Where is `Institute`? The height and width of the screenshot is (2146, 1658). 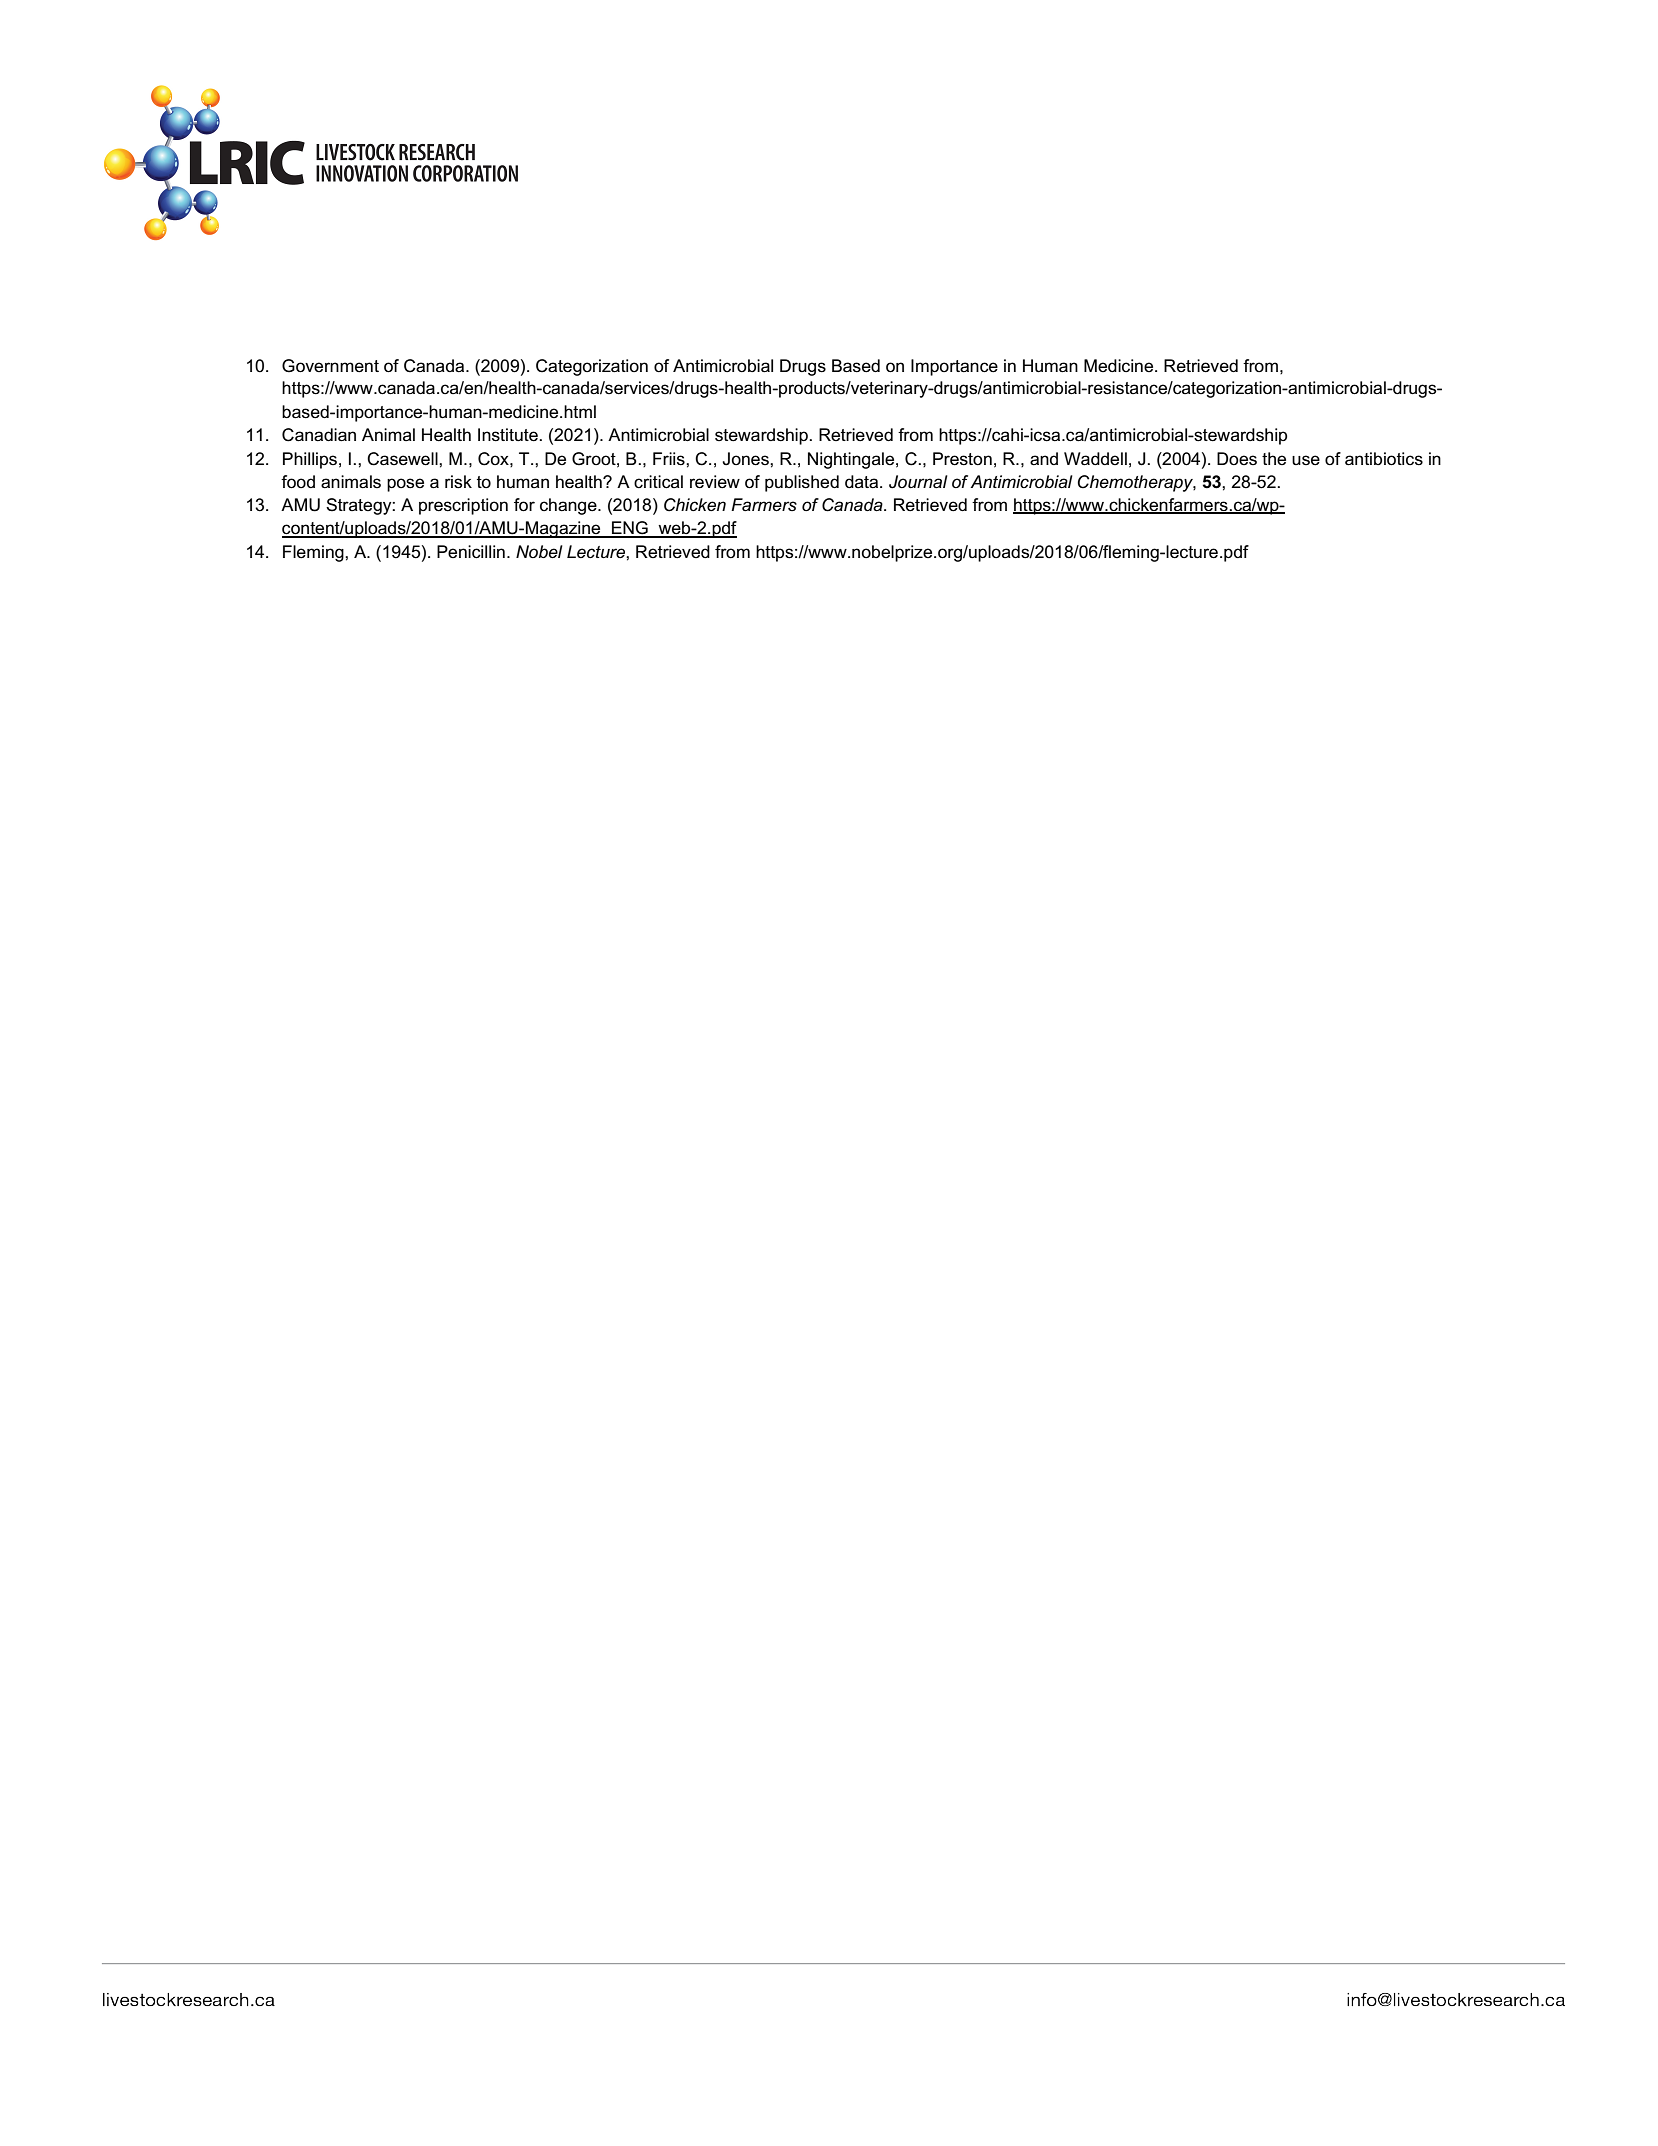
Institute is located at coordinates (509, 435).
